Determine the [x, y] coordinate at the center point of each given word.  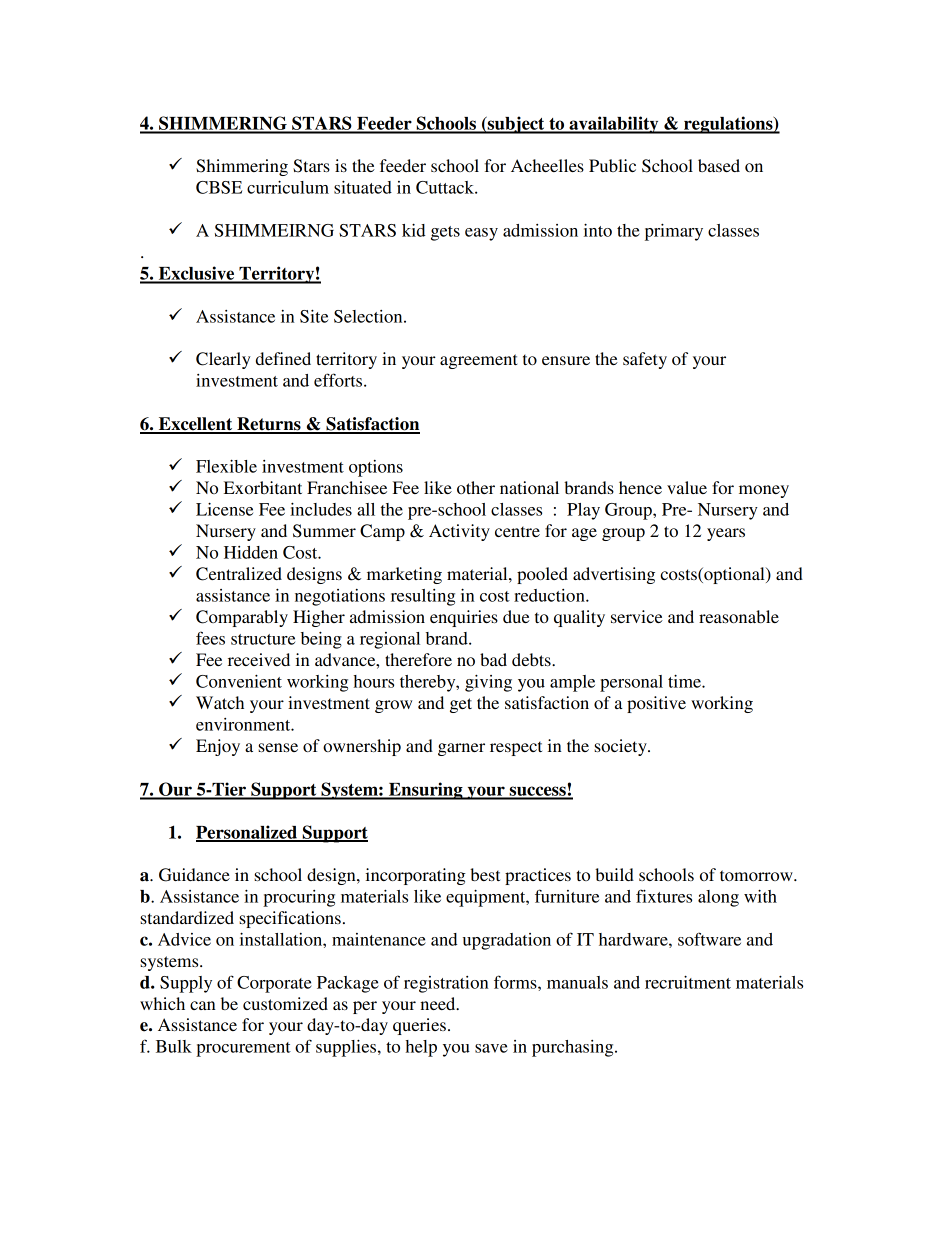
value [687, 487]
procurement [243, 1049]
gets [445, 233]
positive [656, 704]
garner [461, 749]
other [476, 487]
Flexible [226, 466]
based [719, 165]
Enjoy [218, 747]
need [439, 1003]
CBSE [219, 187]
